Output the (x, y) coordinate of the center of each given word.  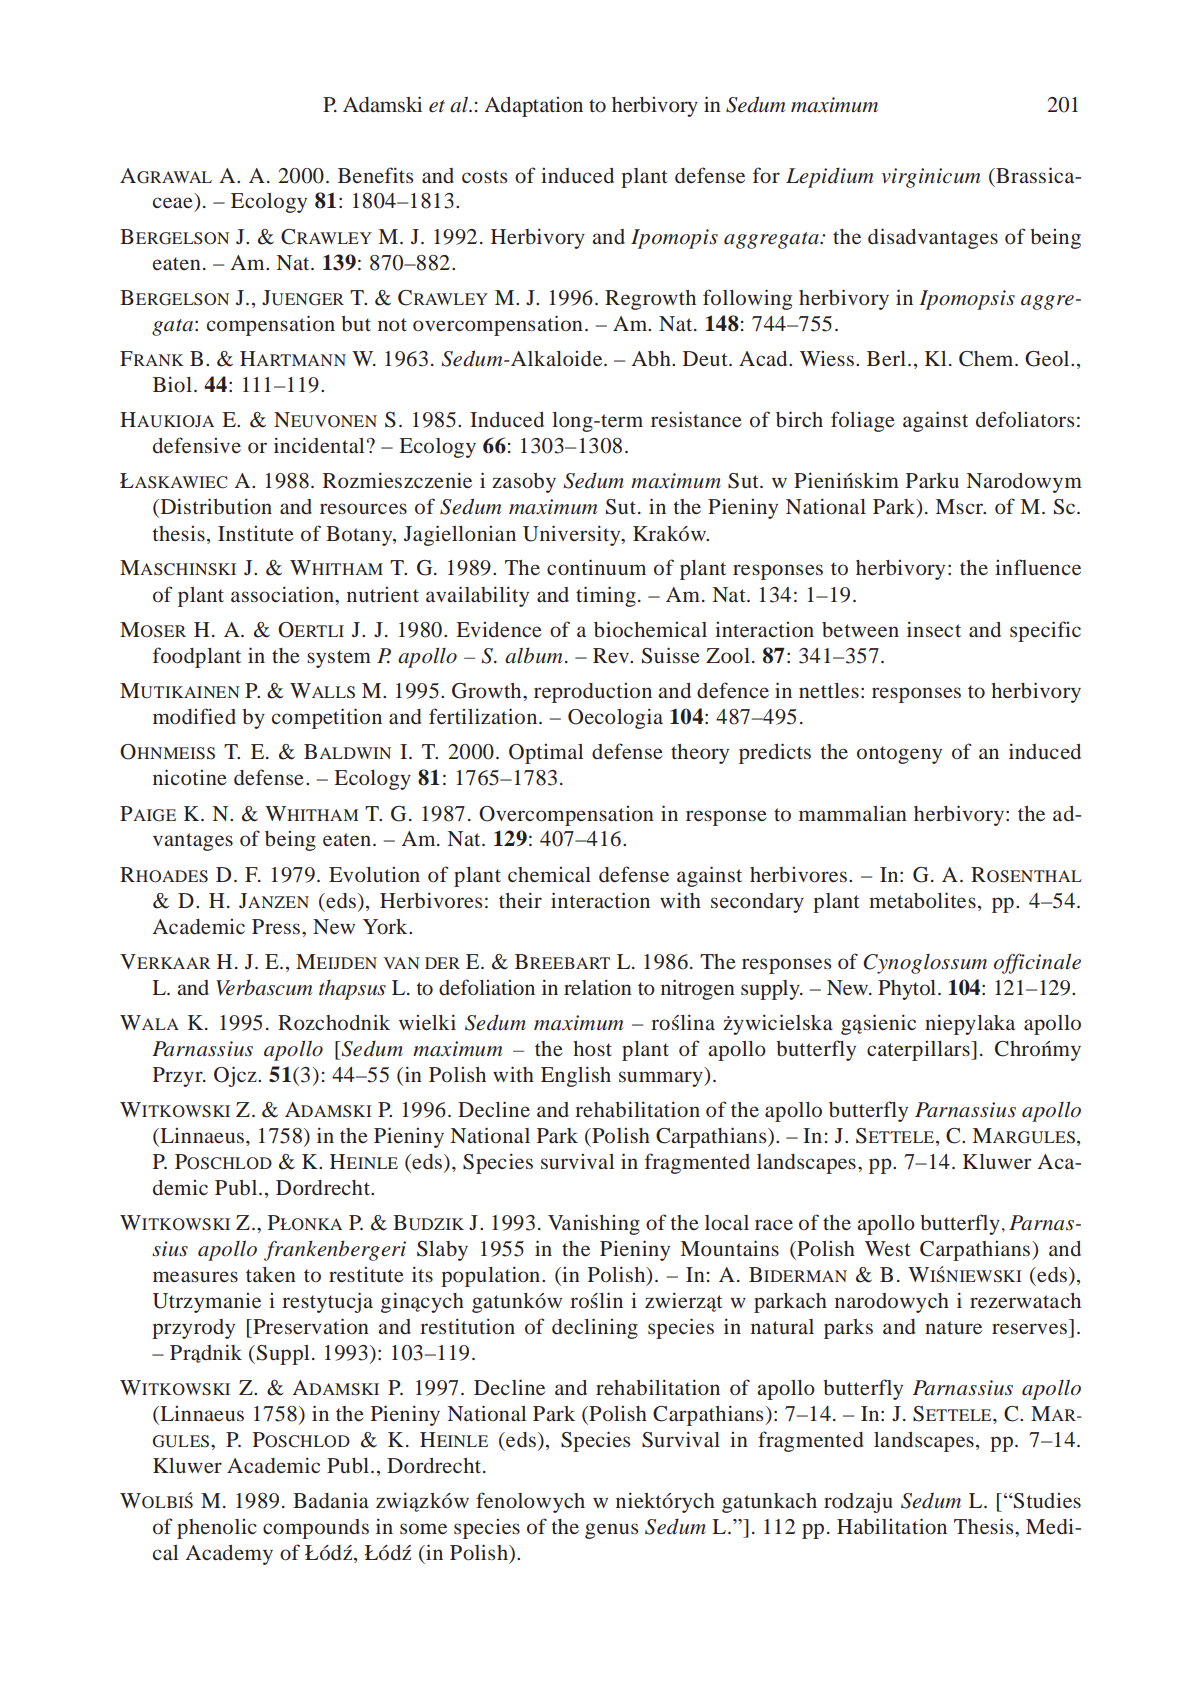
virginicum (931, 178)
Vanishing (594, 1224)
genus (611, 1531)
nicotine (190, 777)
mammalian (853, 813)
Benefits (375, 175)
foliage (863, 421)
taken (271, 1274)
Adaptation (534, 107)
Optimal (546, 754)
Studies (1046, 1501)
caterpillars (919, 1051)
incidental (319, 445)
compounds (316, 1529)
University (573, 535)
